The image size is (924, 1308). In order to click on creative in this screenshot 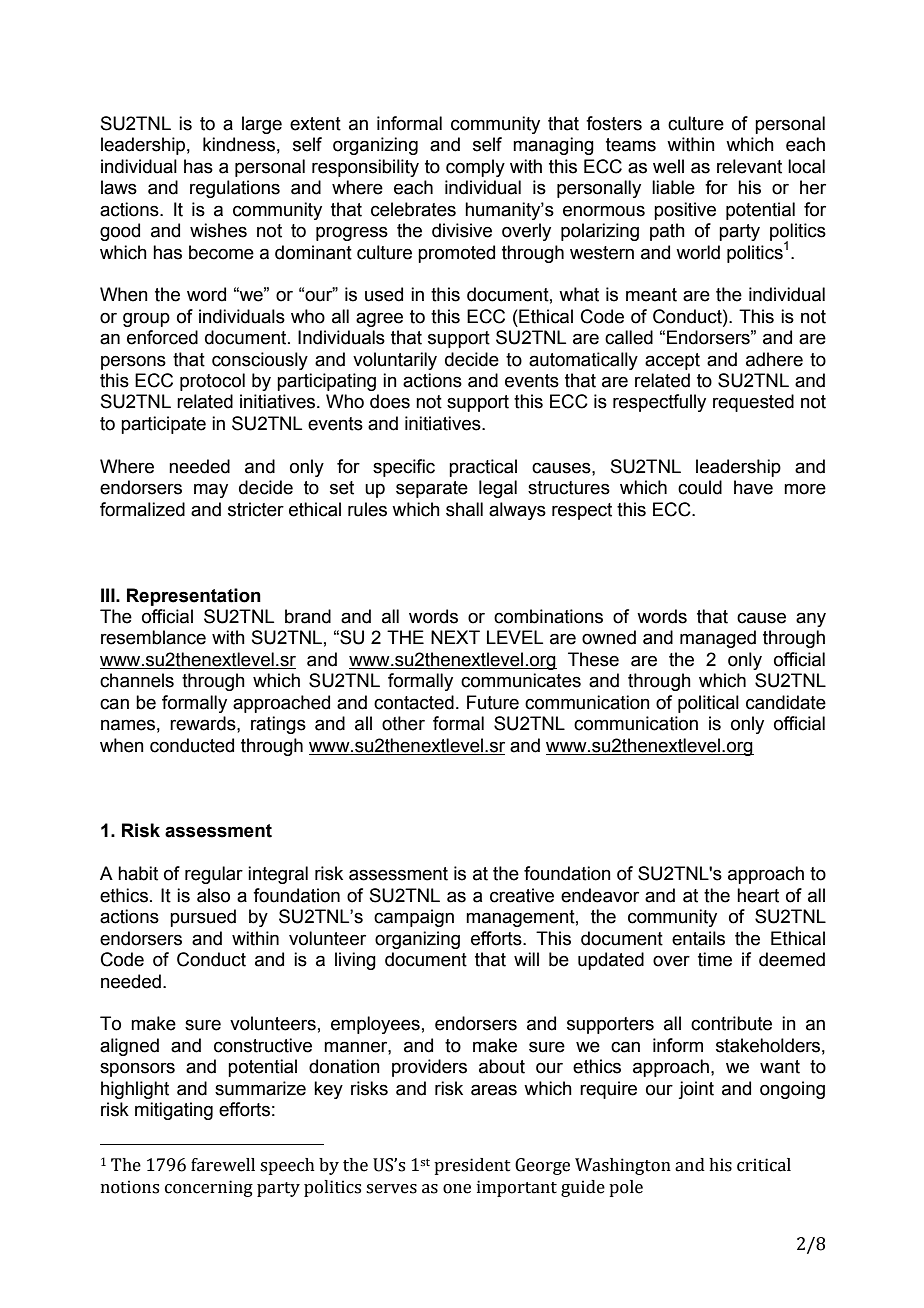, I will do `click(522, 895)`.
